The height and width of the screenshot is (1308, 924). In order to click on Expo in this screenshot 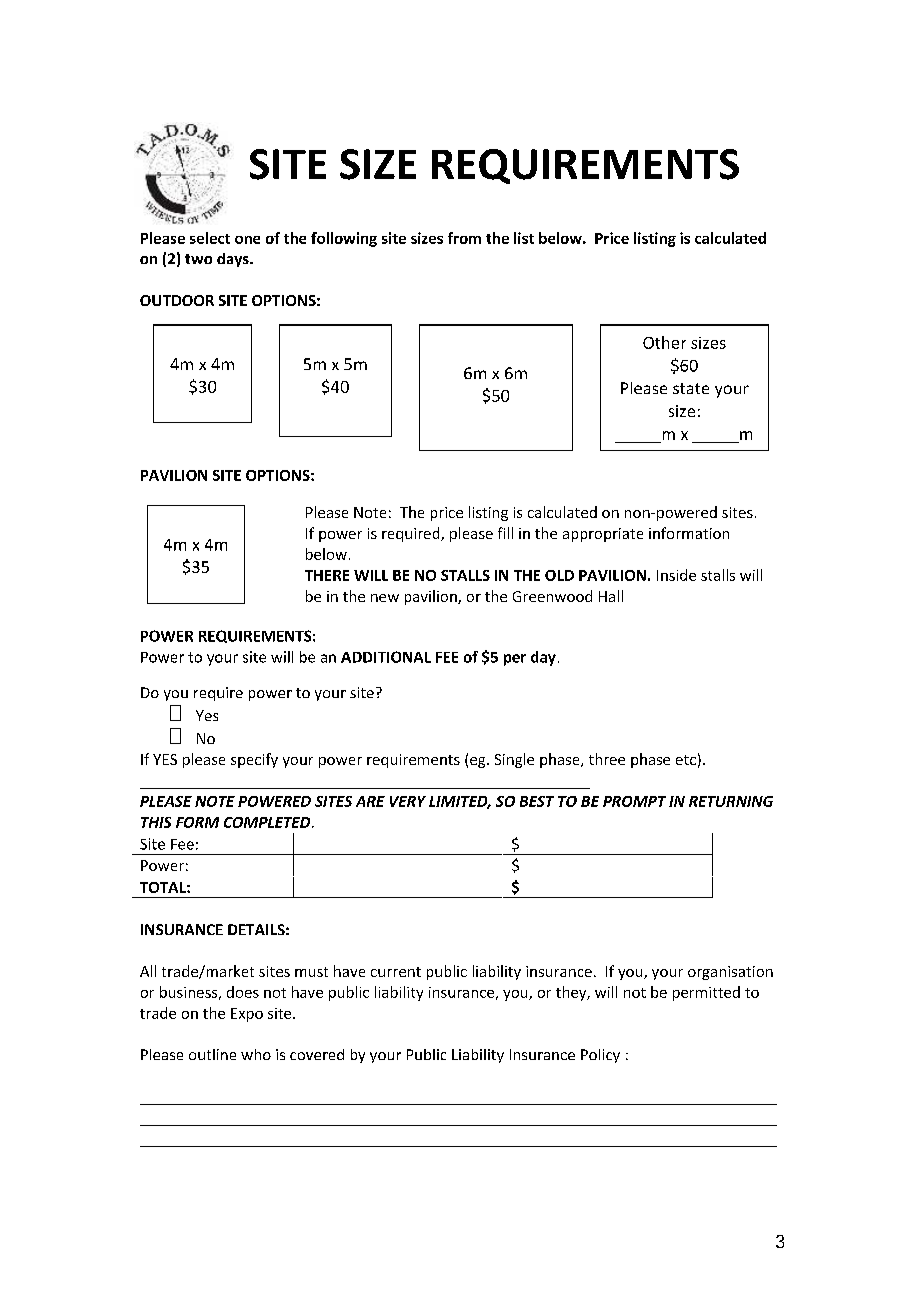, I will do `click(247, 1015)`.
